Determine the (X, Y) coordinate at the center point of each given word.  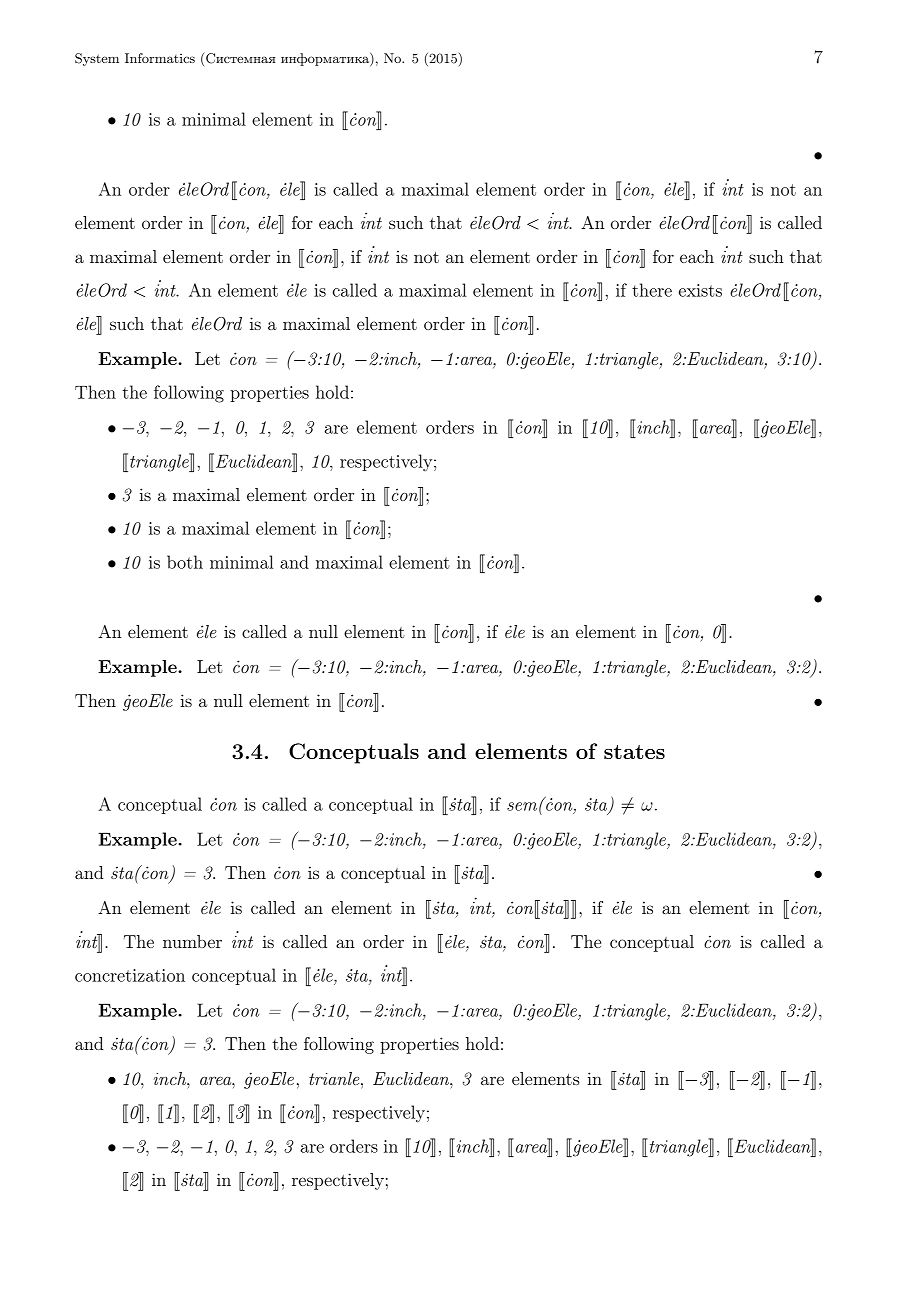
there (652, 290)
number (192, 941)
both (185, 562)
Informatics (160, 58)
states (634, 752)
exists (700, 290)
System (97, 59)
